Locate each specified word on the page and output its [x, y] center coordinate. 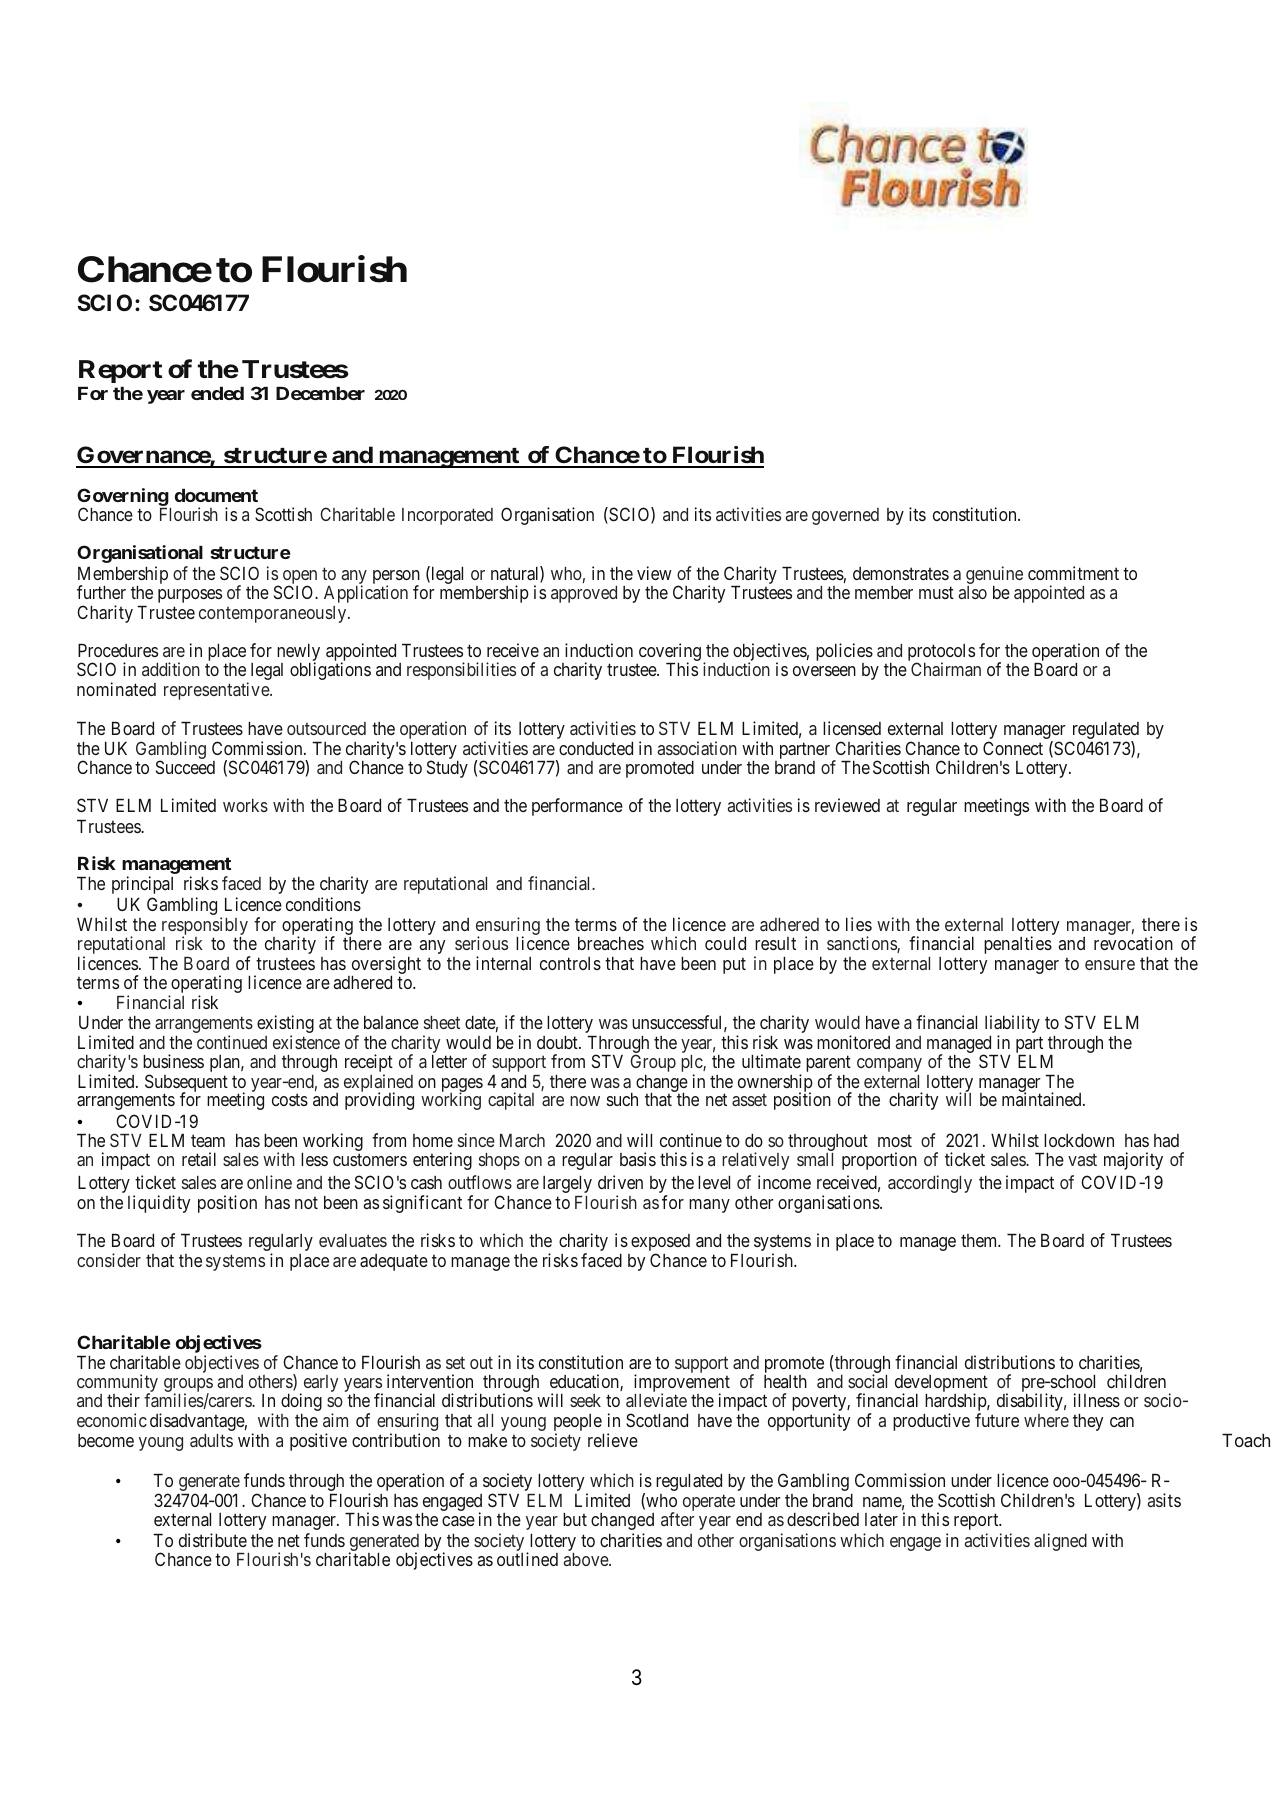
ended [217, 393]
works [245, 805]
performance [577, 807]
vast [1082, 1160]
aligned [1060, 1542]
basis [638, 1159]
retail [199, 1159]
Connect [1013, 748]
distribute [213, 1540]
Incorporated [447, 516]
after [677, 1519]
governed [845, 516]
